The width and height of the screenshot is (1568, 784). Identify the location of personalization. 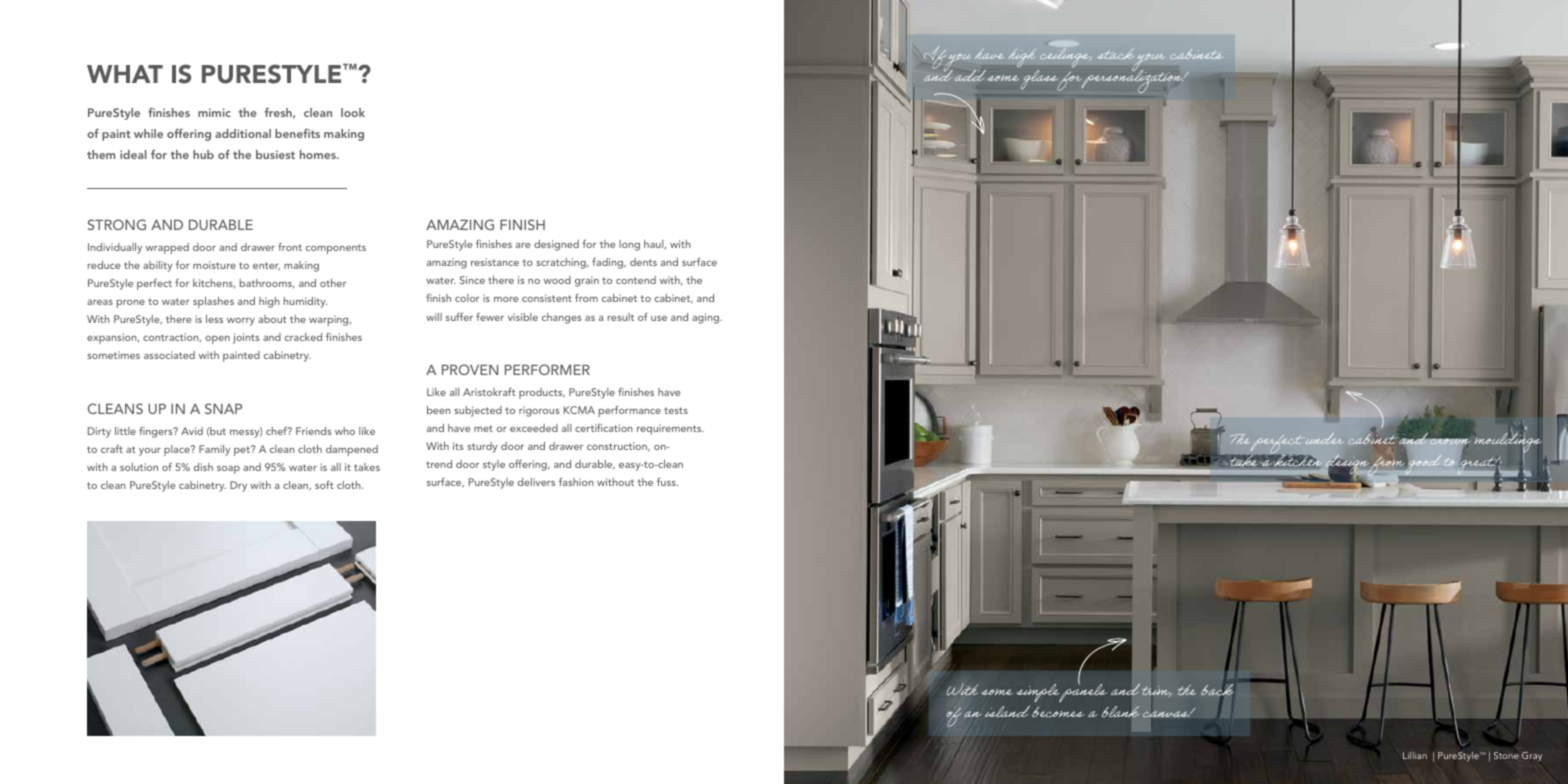
(1132, 80).
